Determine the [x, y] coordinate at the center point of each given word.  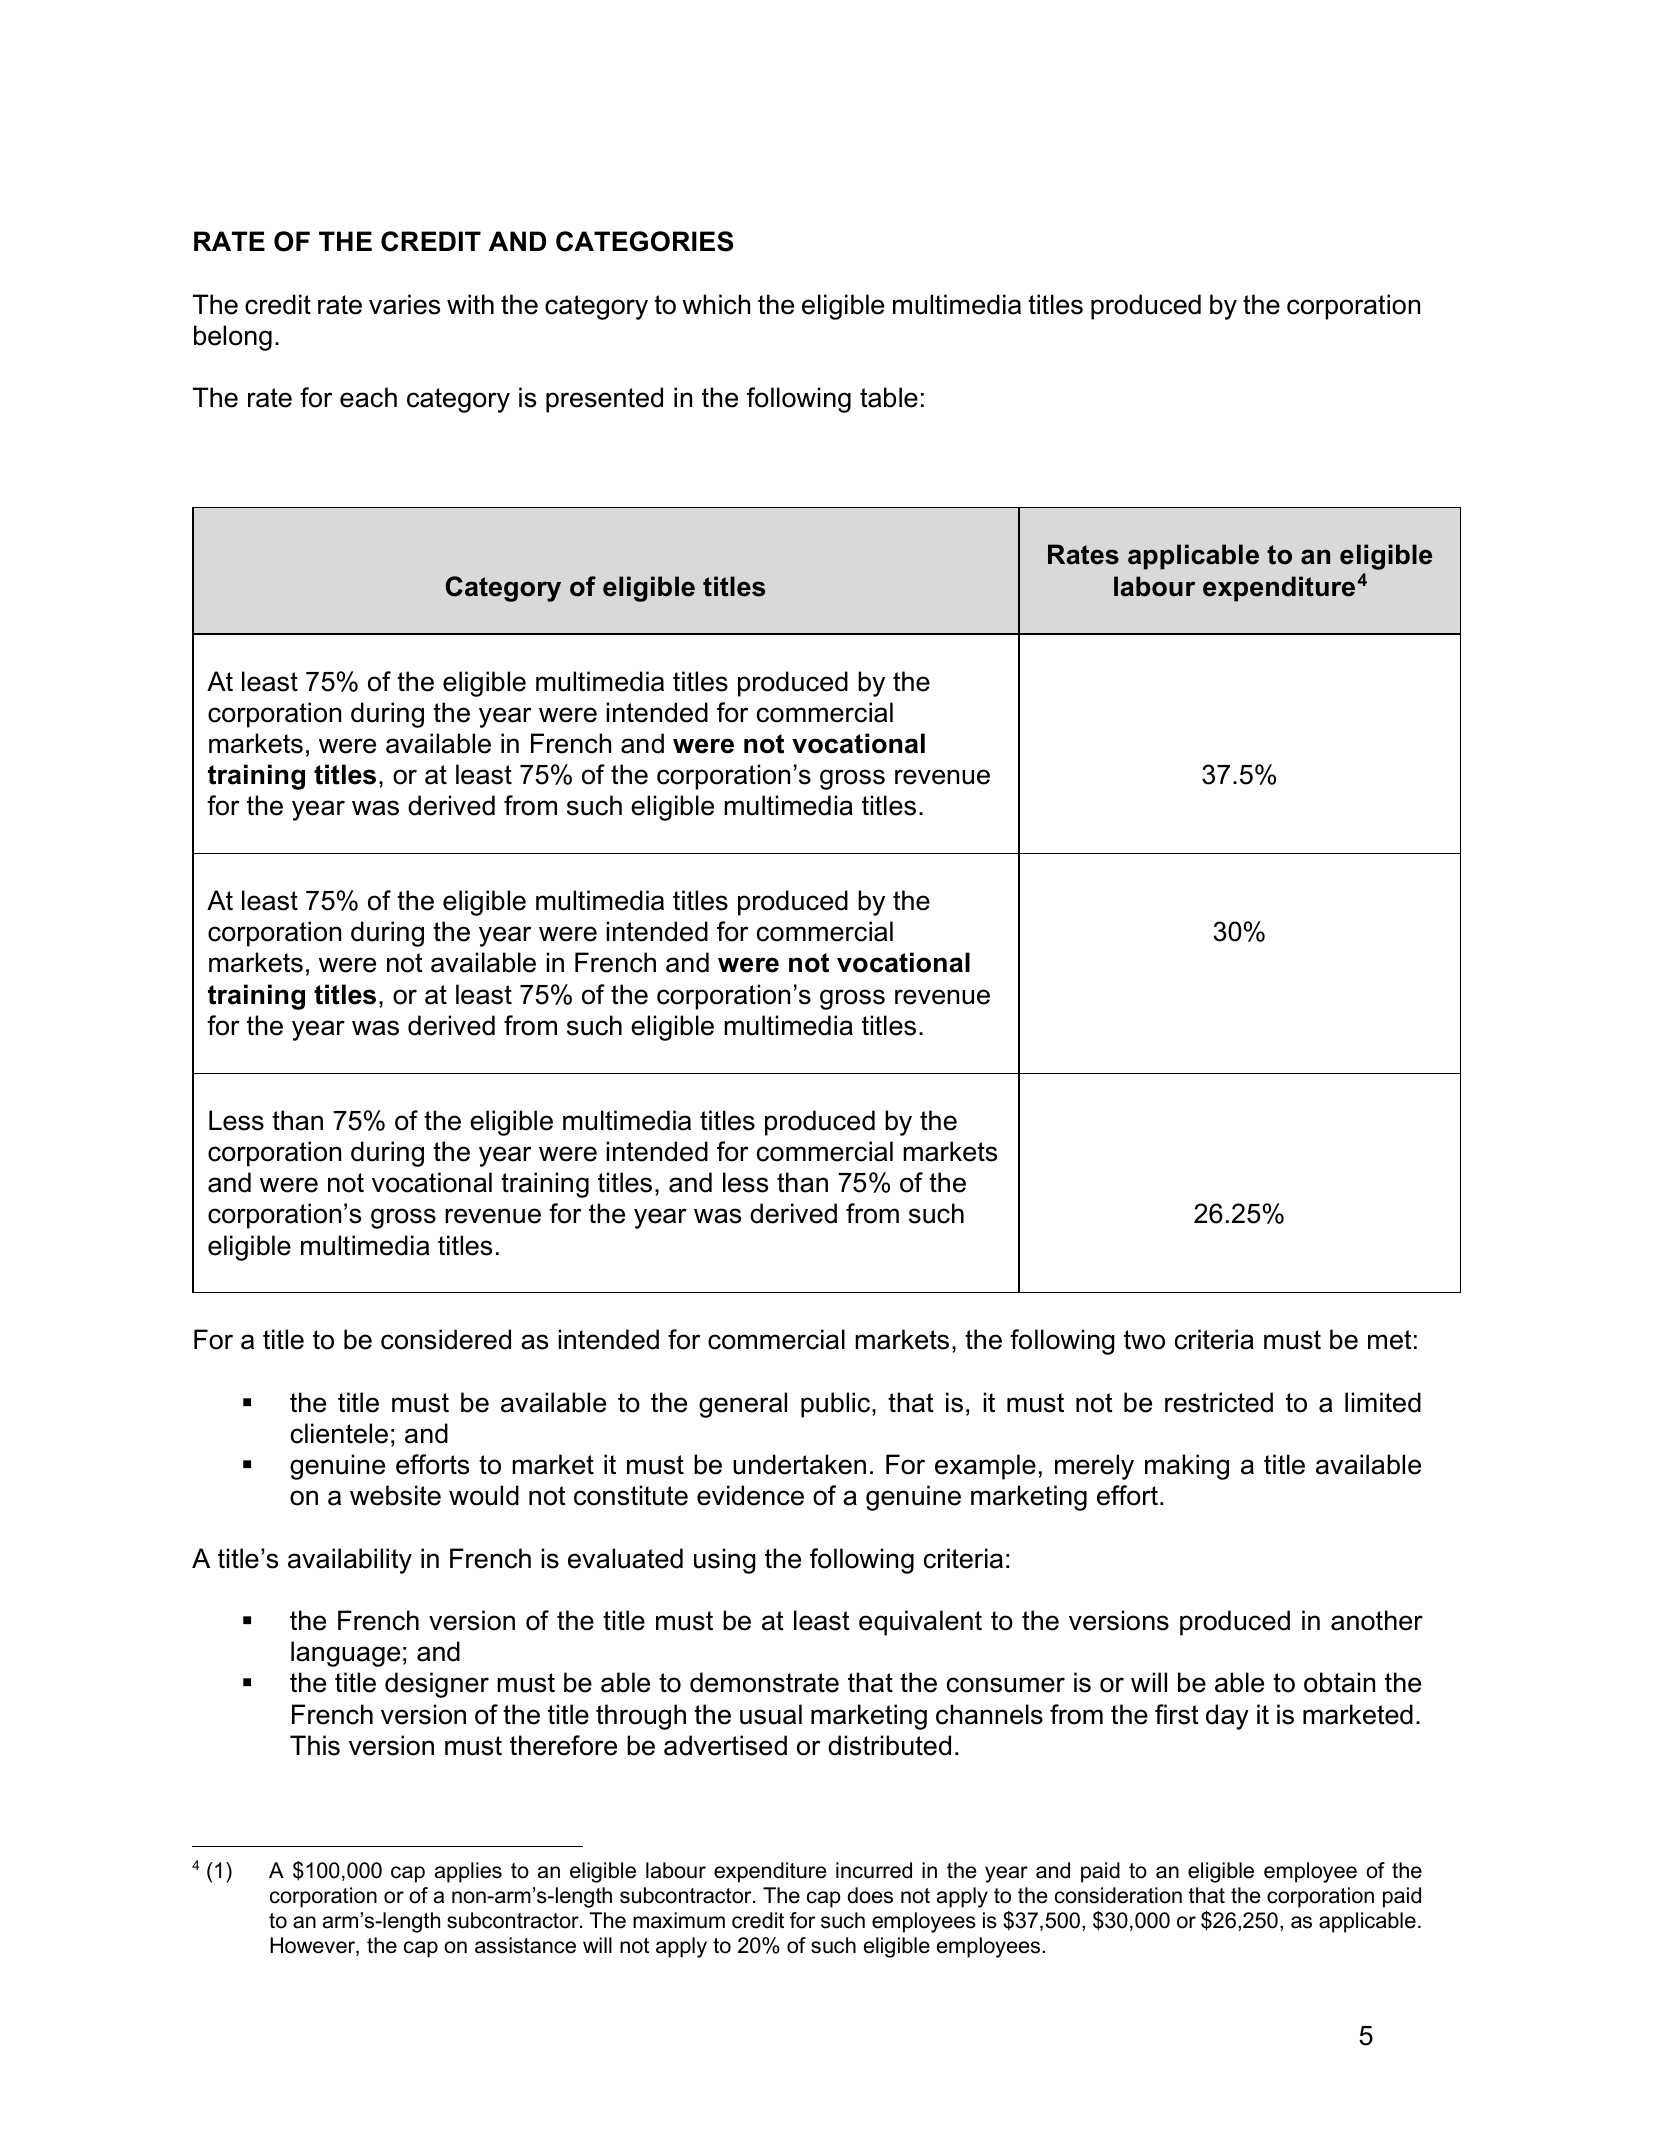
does [870, 1895]
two [1144, 1340]
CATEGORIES [644, 241]
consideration [1118, 1895]
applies [468, 1872]
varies [404, 304]
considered [446, 1339]
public [837, 1405]
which [716, 304]
